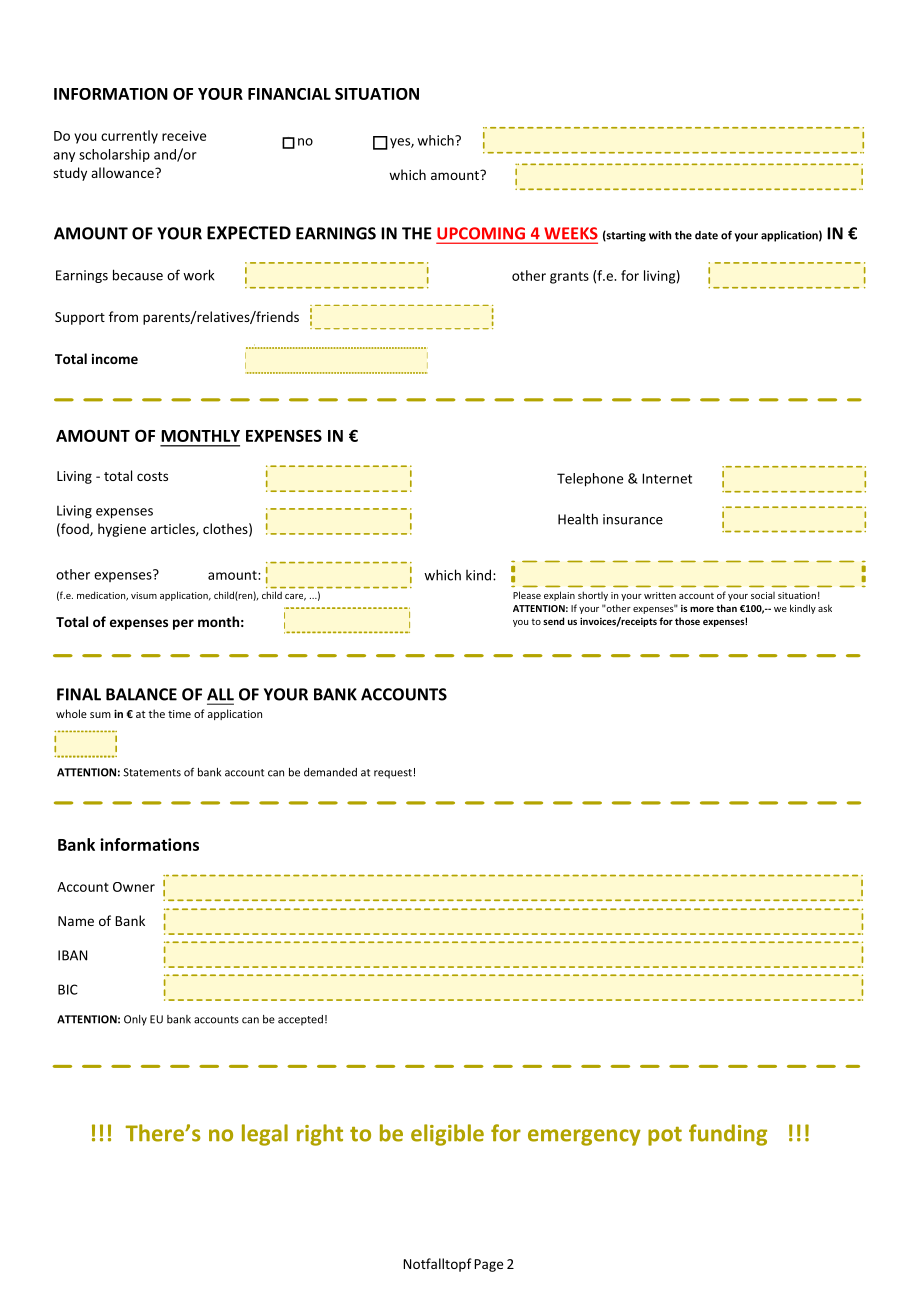 This document has width=924, height=1308. Describe the element at coordinates (289, 94) in the document. I see `FINANCIAL` at that location.
